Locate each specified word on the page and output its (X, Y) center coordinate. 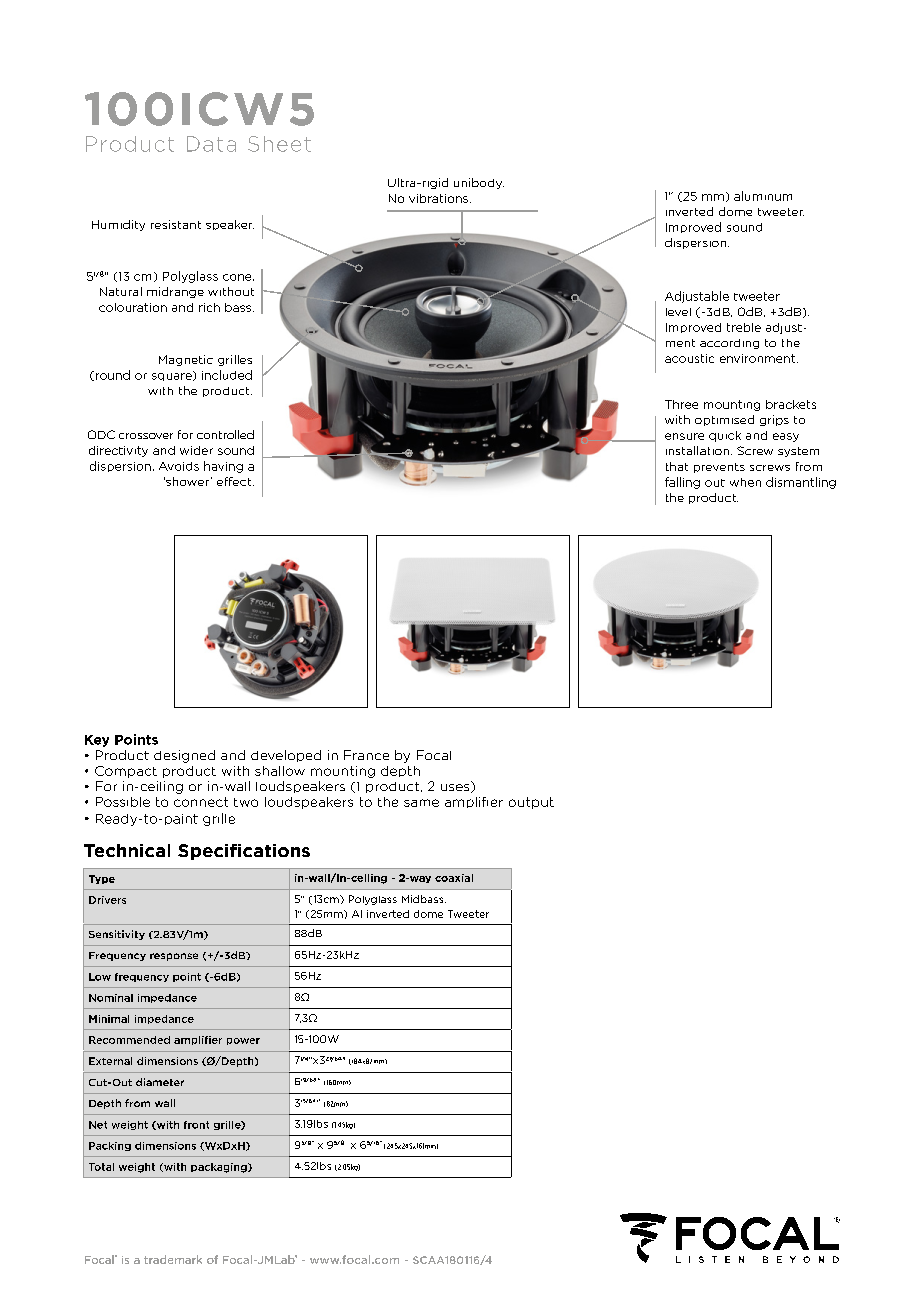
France (366, 755)
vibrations (438, 198)
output (531, 803)
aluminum (763, 196)
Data (211, 144)
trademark (173, 1259)
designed (184, 756)
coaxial (454, 878)
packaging (220, 1168)
